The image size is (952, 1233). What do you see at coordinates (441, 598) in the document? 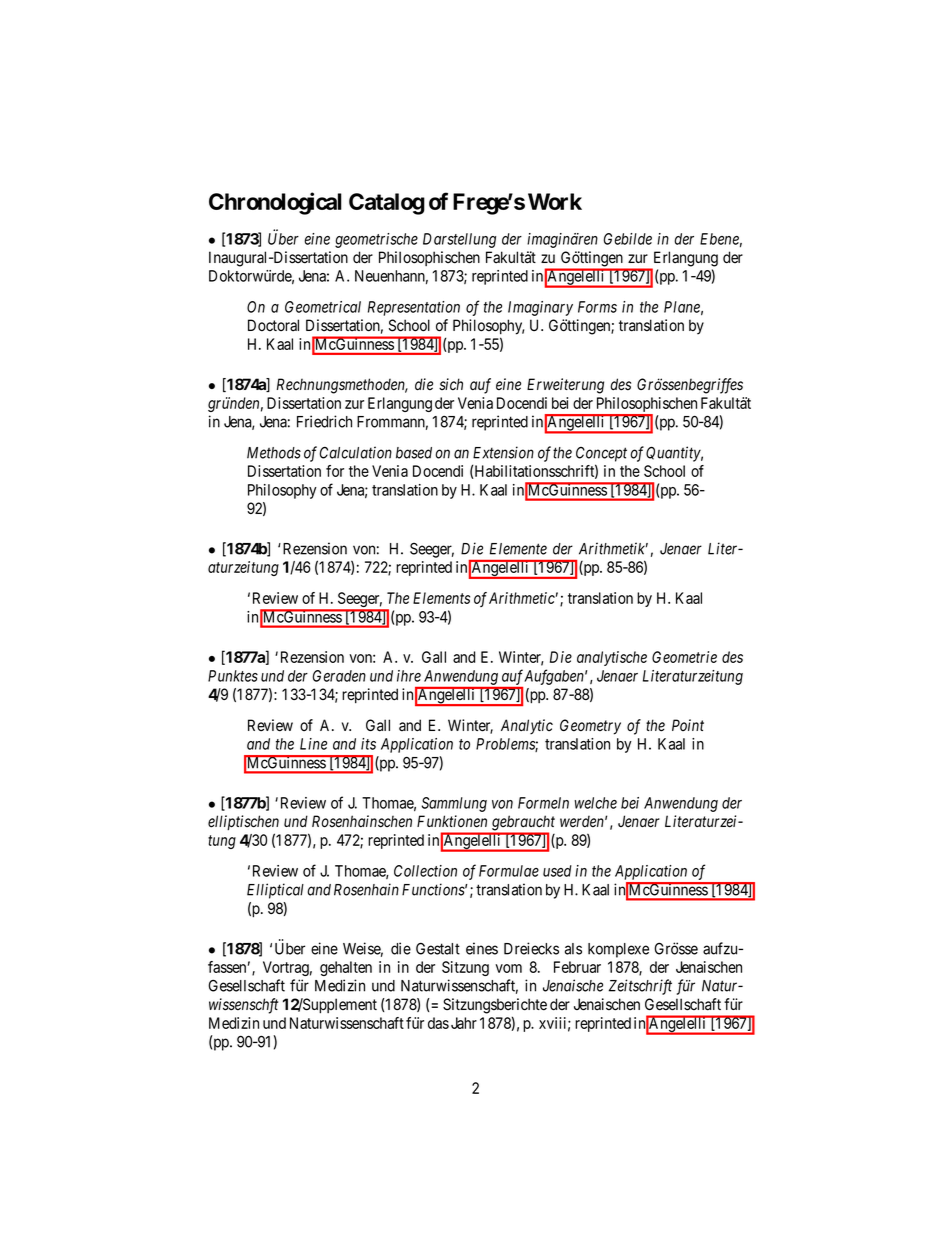
I see `Elements` at bounding box center [441, 598].
